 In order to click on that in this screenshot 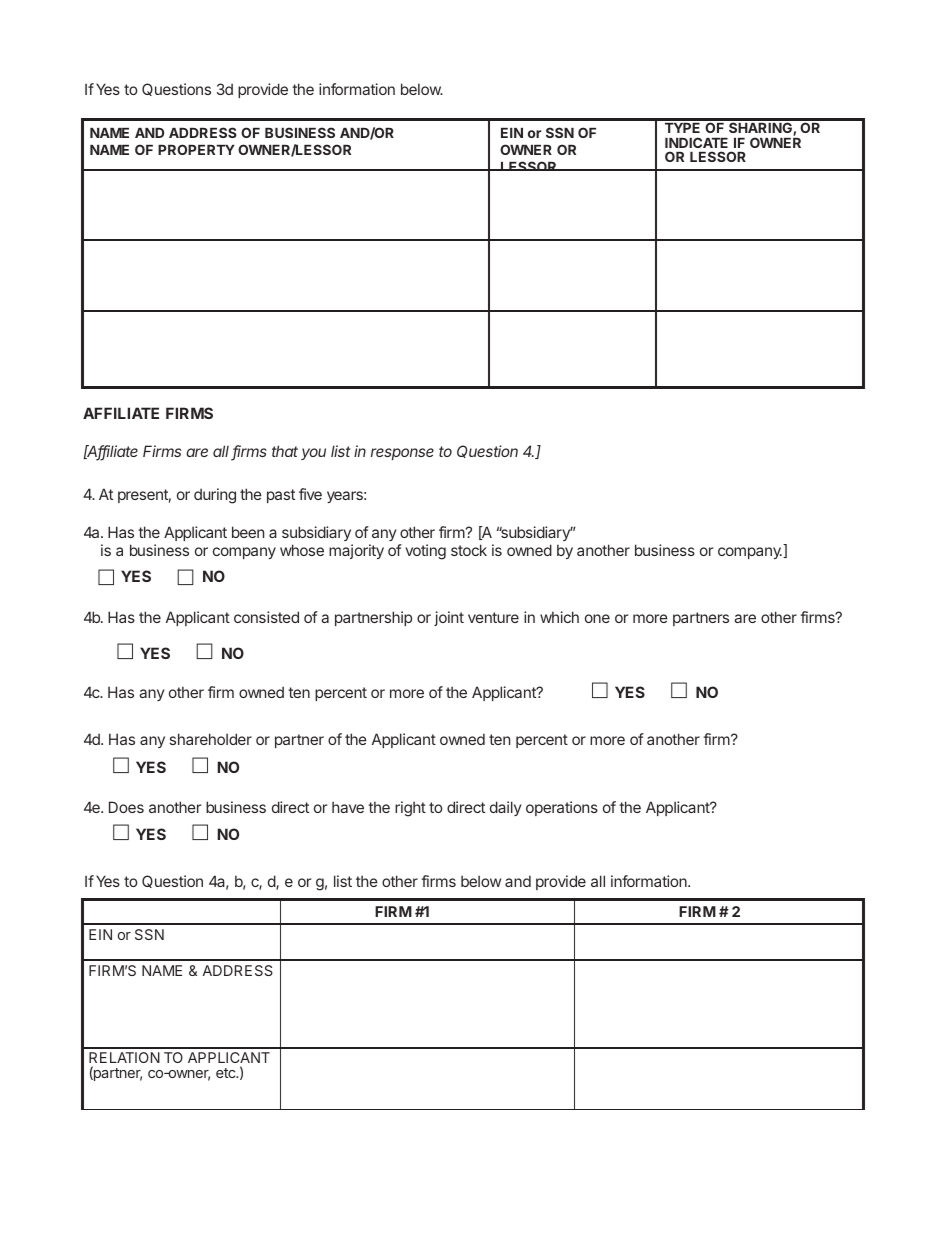, I will do `click(285, 451)`.
